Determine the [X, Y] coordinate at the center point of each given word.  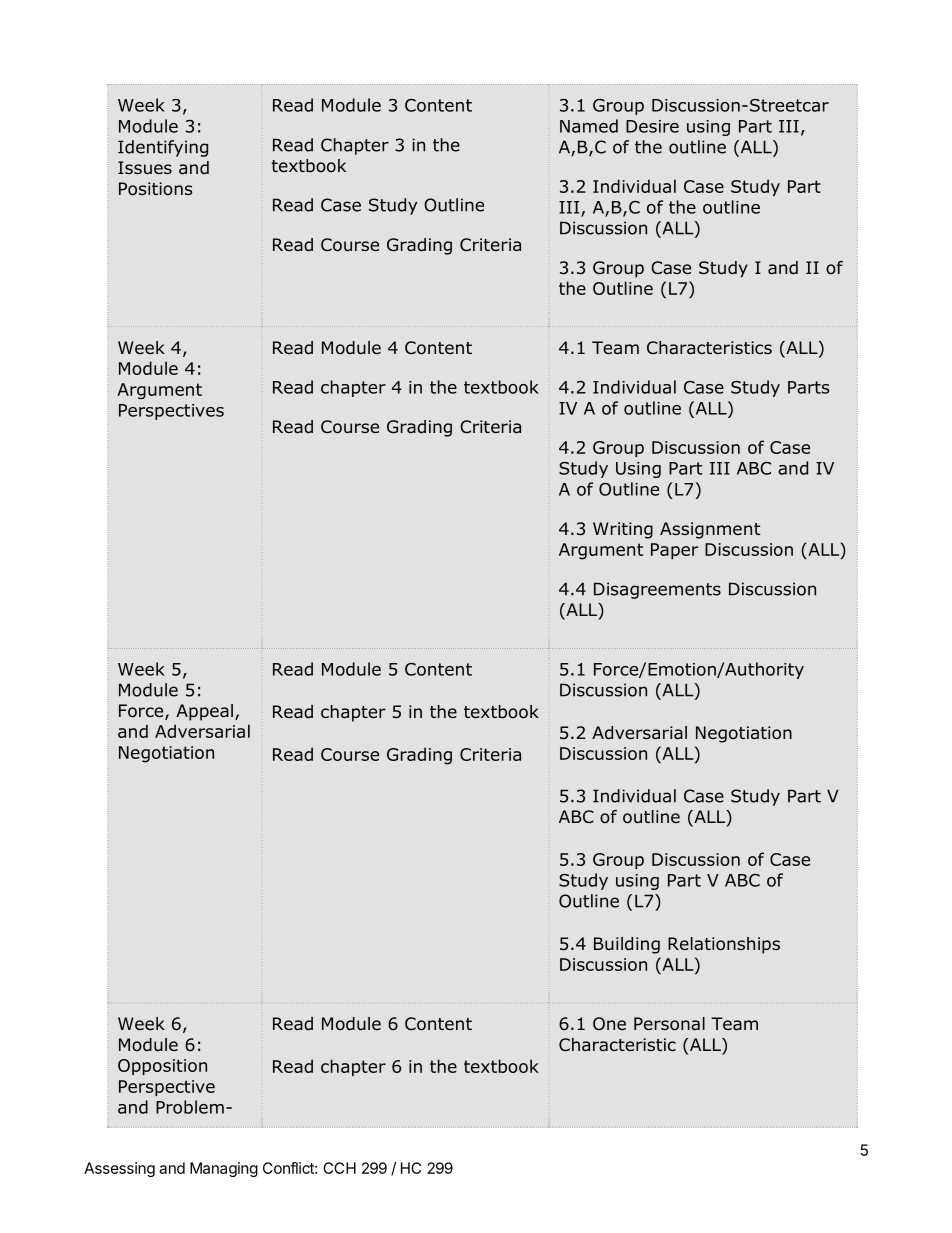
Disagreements [657, 590]
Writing [623, 530]
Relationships [724, 945]
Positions [155, 189]
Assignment [710, 530]
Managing [224, 1169]
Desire [652, 126]
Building [627, 945]
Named [589, 126]
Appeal [204, 712]
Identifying [163, 148]
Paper [674, 551]
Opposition [162, 1067]
